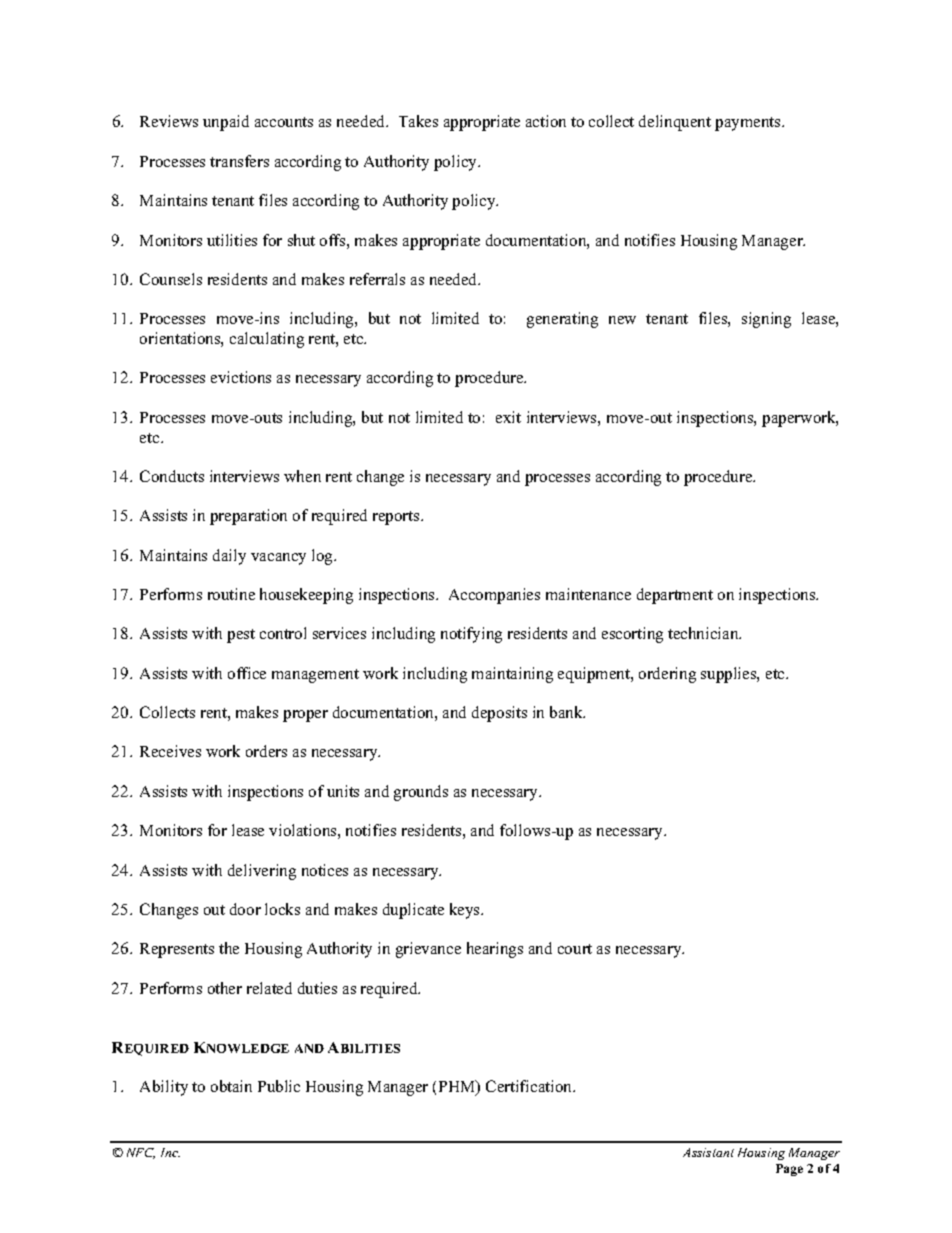 The width and height of the image is (952, 1233). I want to click on evictions, so click(241, 377).
